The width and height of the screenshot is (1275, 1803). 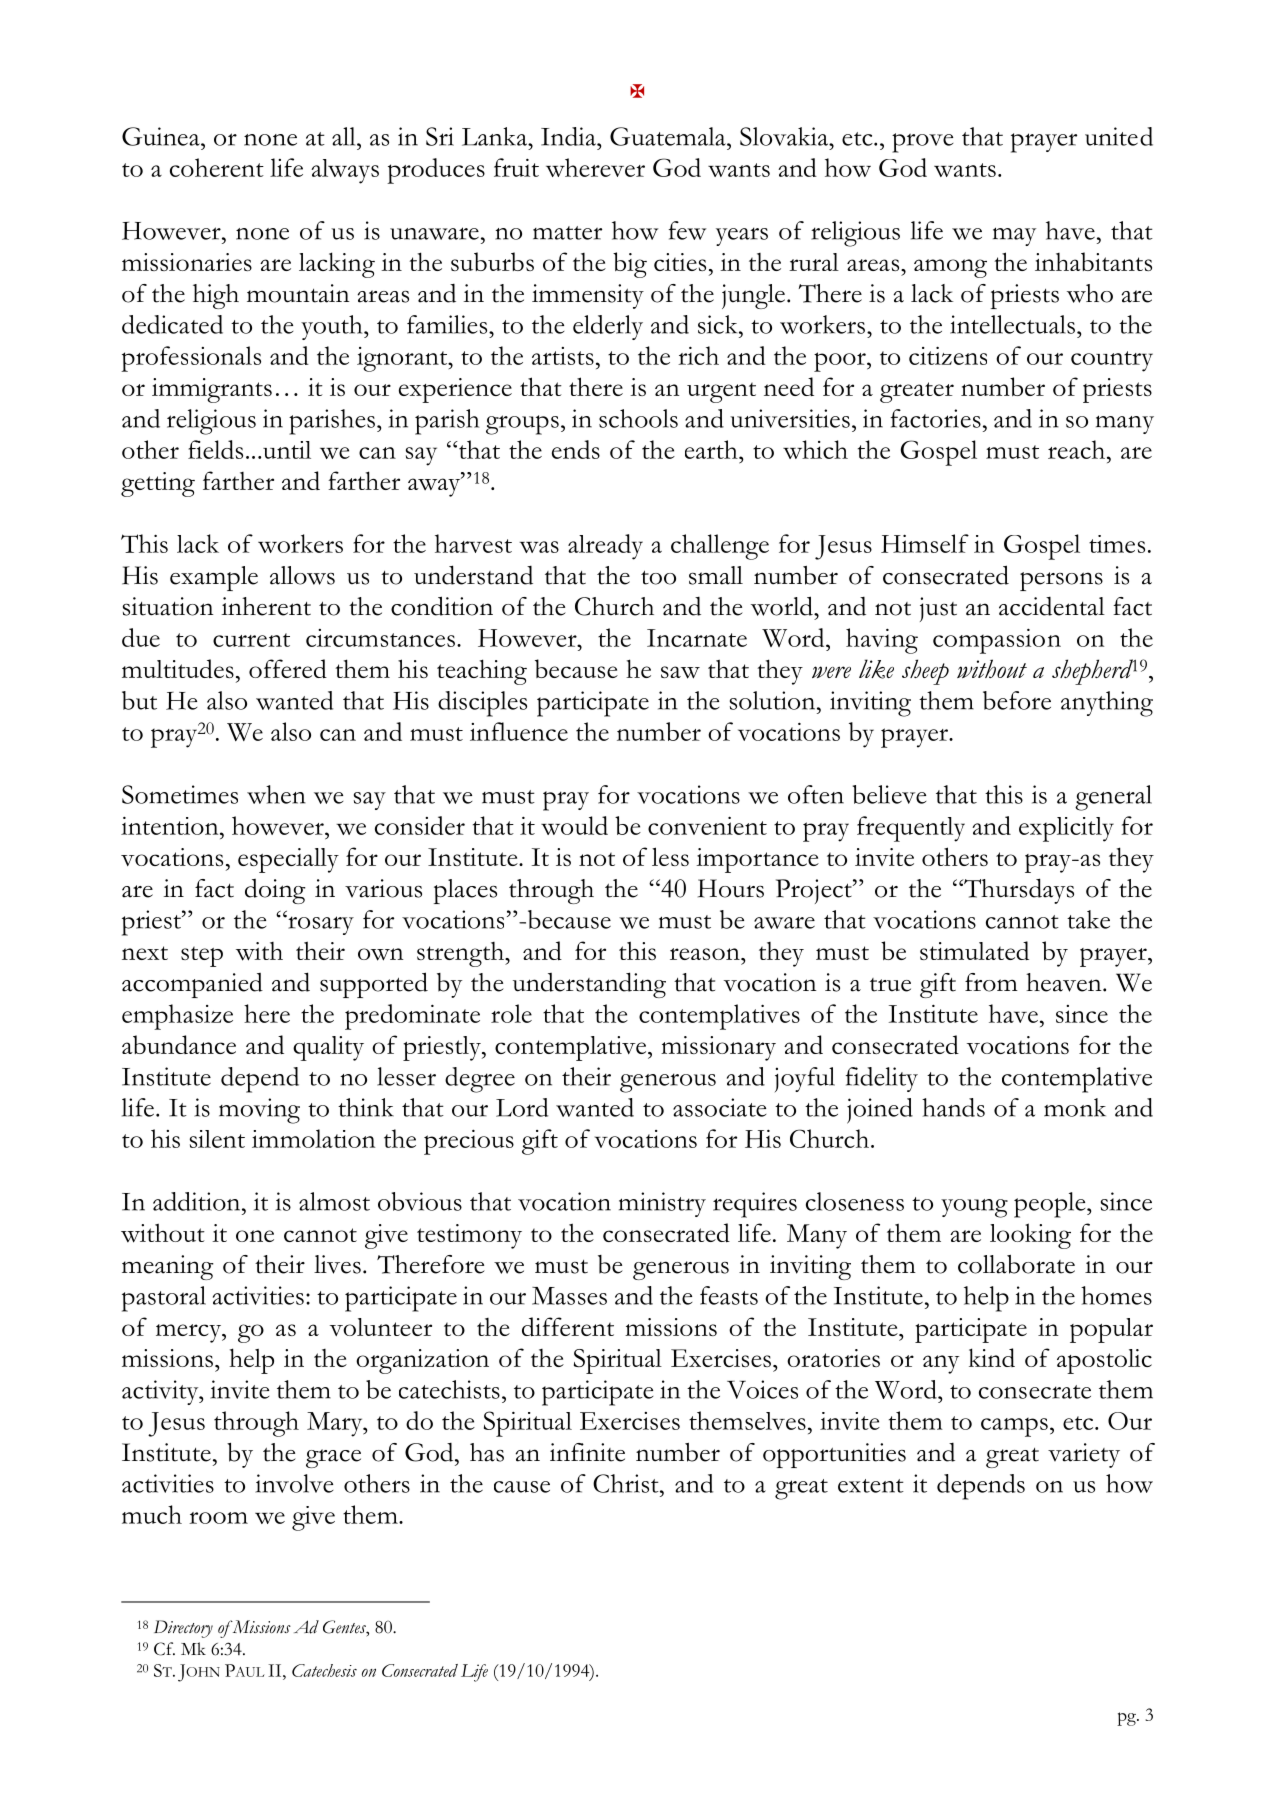 I want to click on Masses, so click(x=569, y=1296).
